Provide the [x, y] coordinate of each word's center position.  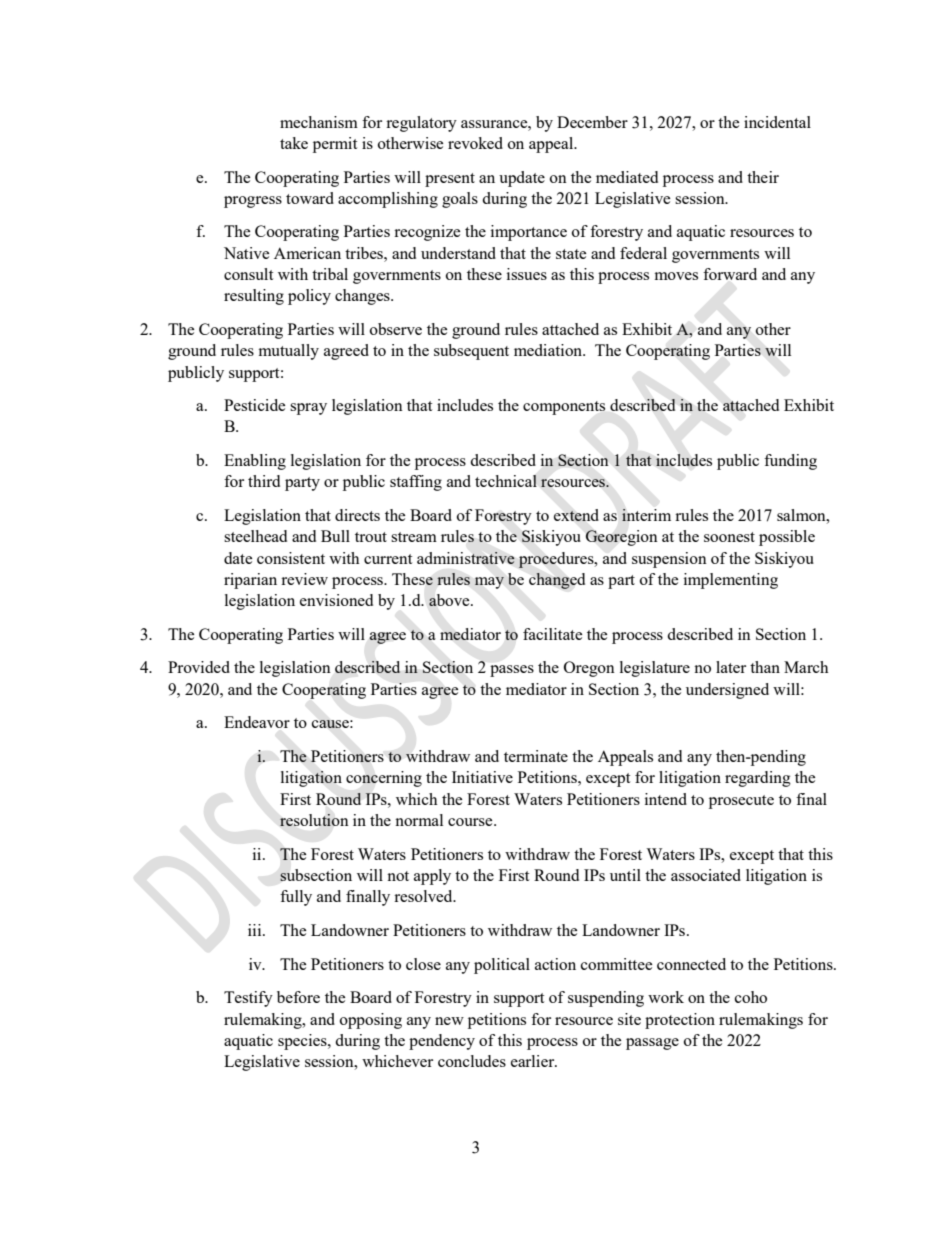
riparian [250, 581]
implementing [731, 581]
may [489, 583]
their [763, 177]
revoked [475, 143]
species [303, 1042]
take [294, 143]
